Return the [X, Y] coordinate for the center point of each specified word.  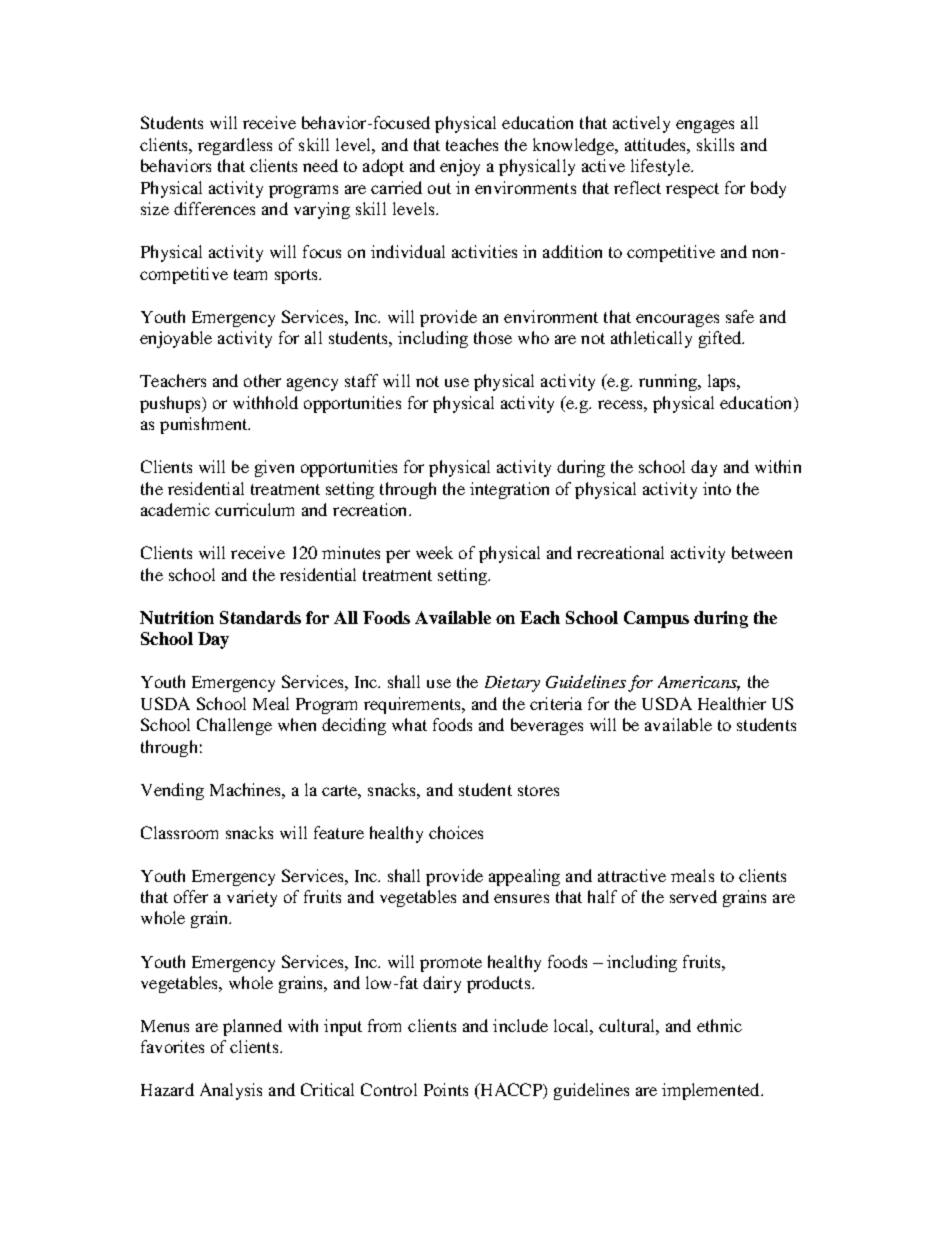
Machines [246, 789]
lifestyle [661, 167]
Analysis [231, 1091]
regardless [235, 146]
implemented [712, 1091]
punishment [205, 425]
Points [446, 1089]
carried [396, 187]
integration [509, 490]
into [717, 488]
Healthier [732, 703]
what [409, 724]
